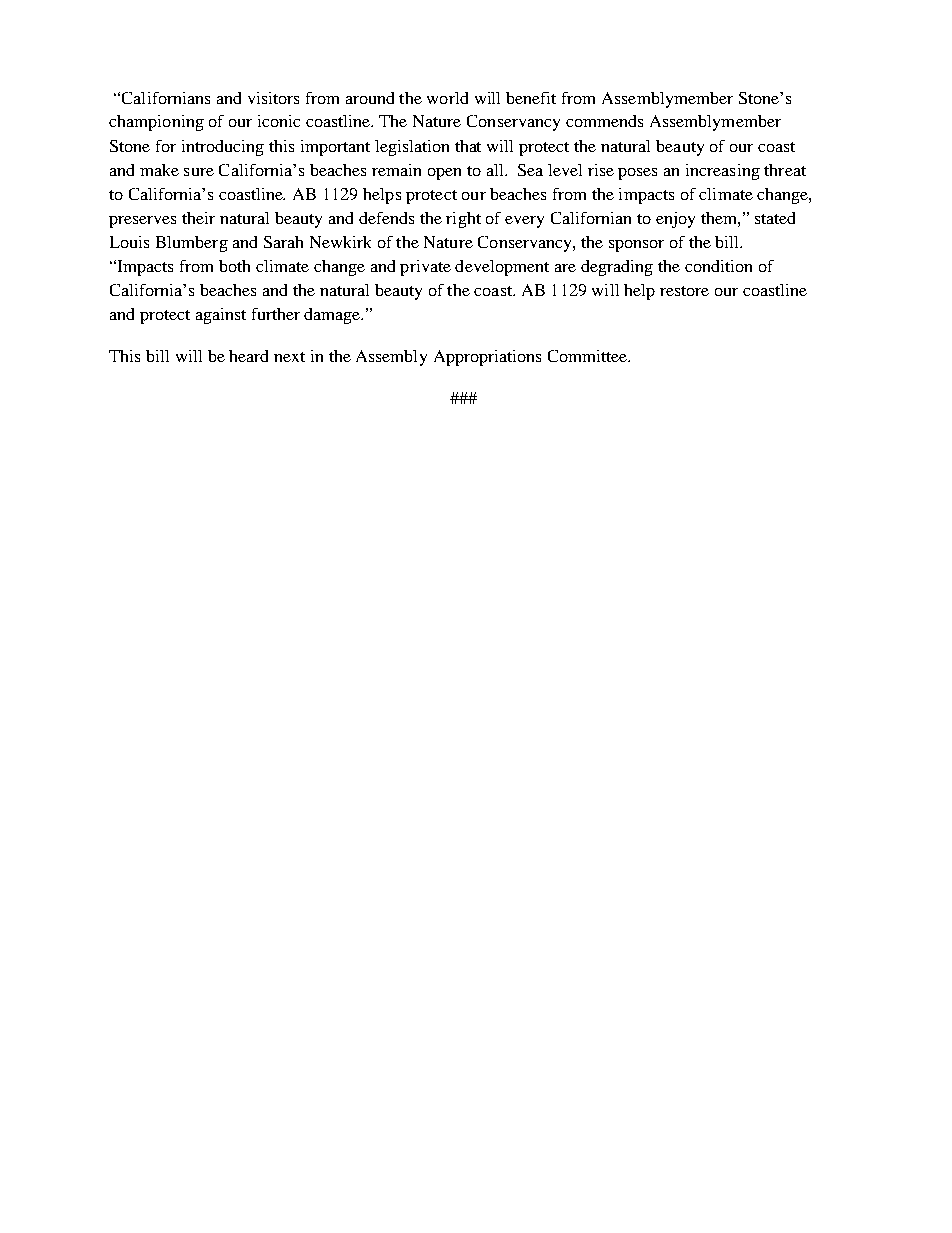  What do you see at coordinates (447, 98) in the document?
I see `world` at bounding box center [447, 98].
